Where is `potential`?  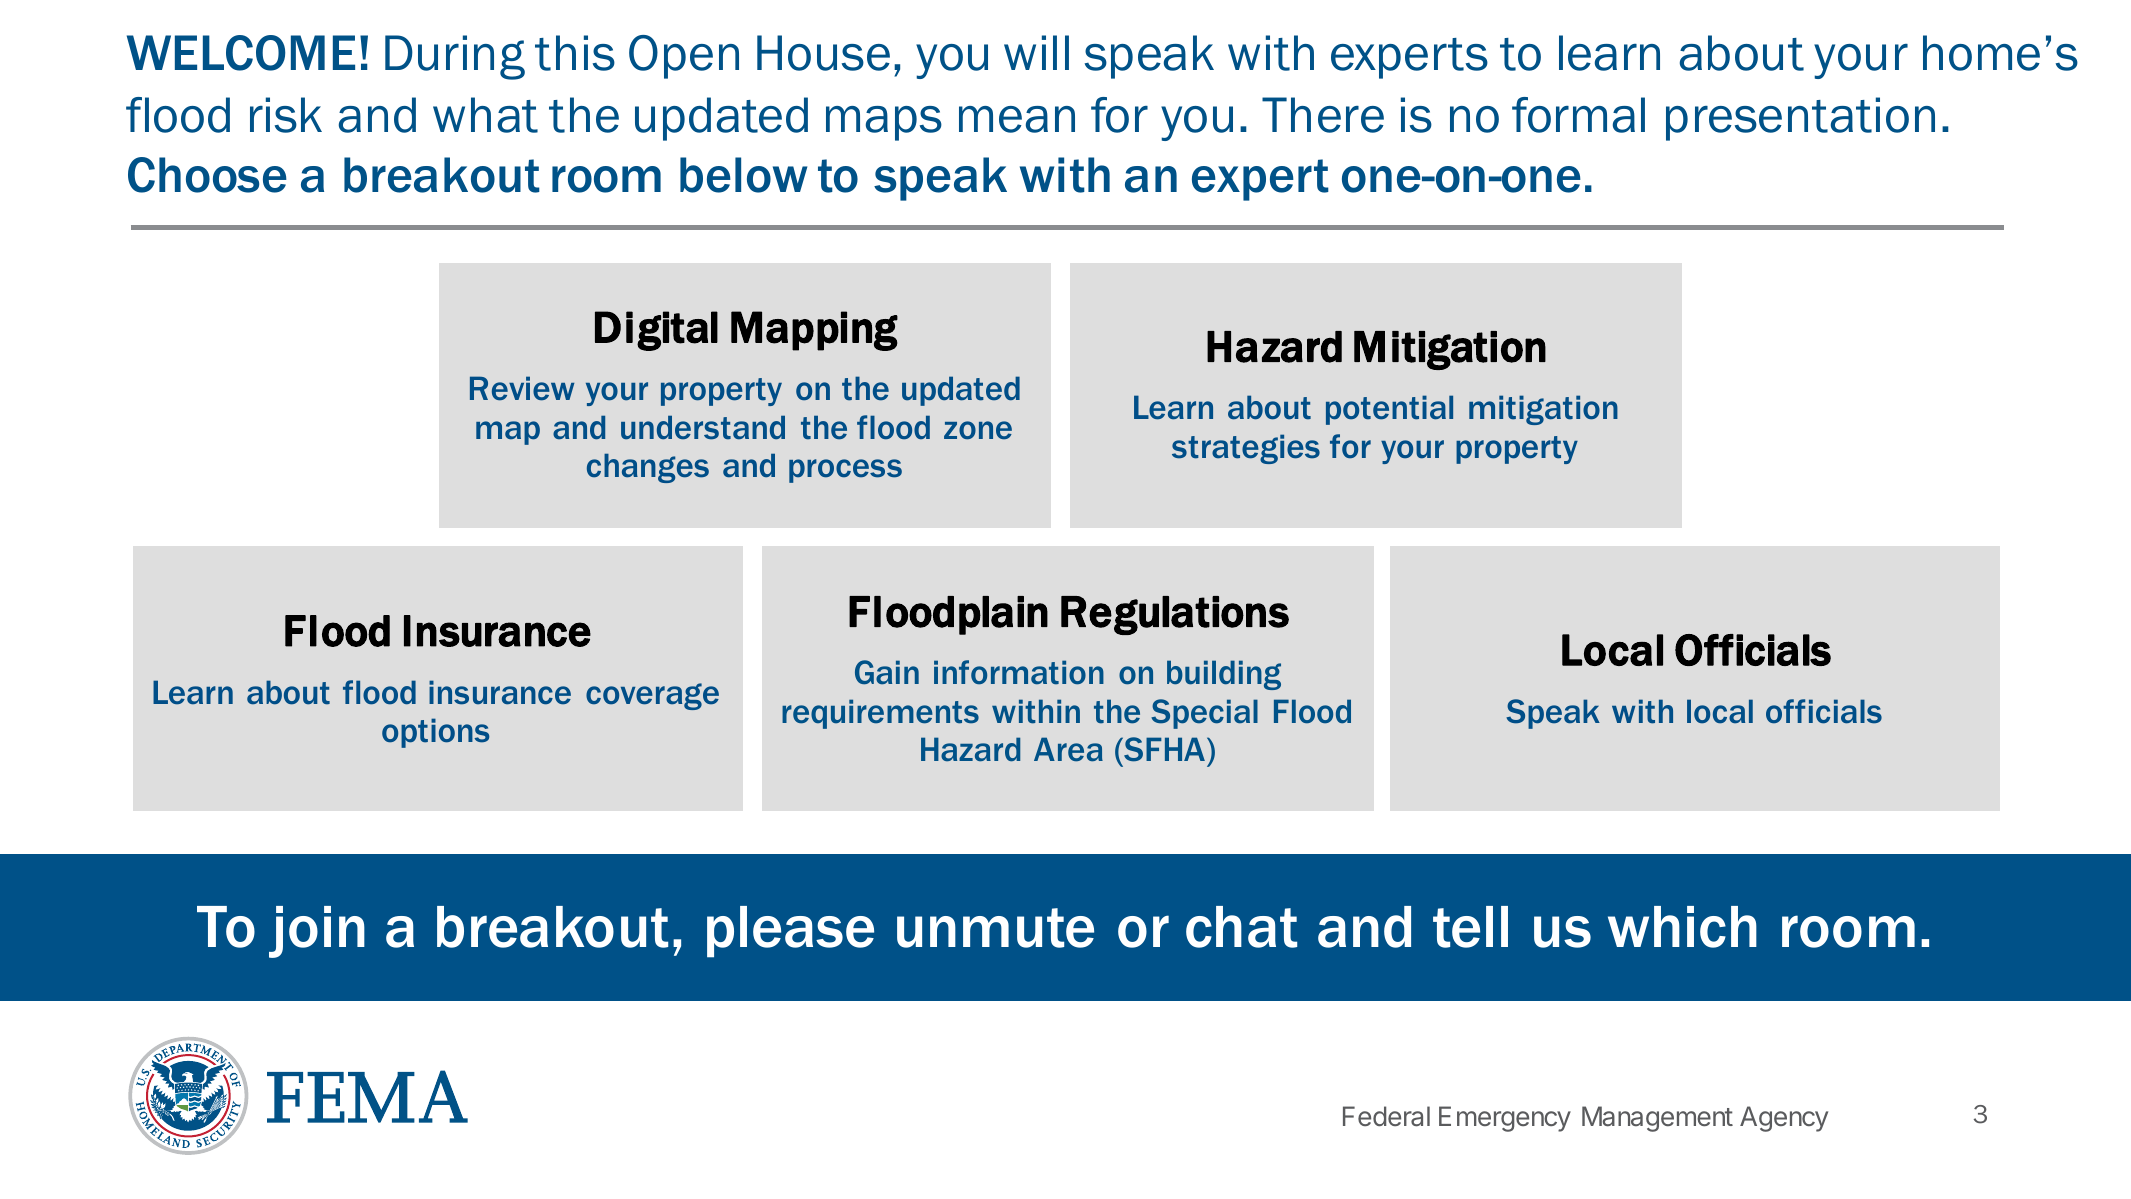
potential is located at coordinates (1389, 410).
